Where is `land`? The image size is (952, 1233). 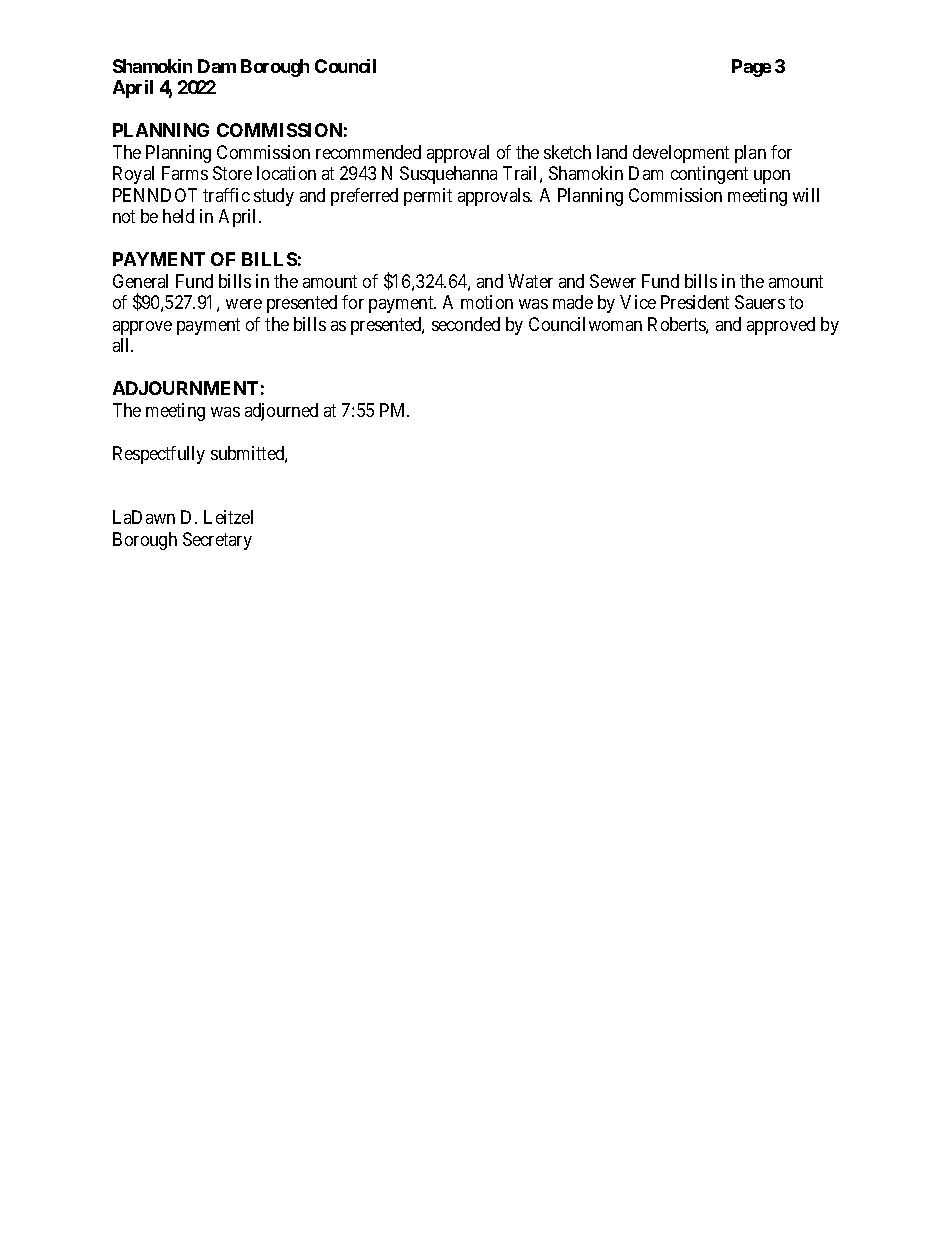 land is located at coordinates (612, 152).
